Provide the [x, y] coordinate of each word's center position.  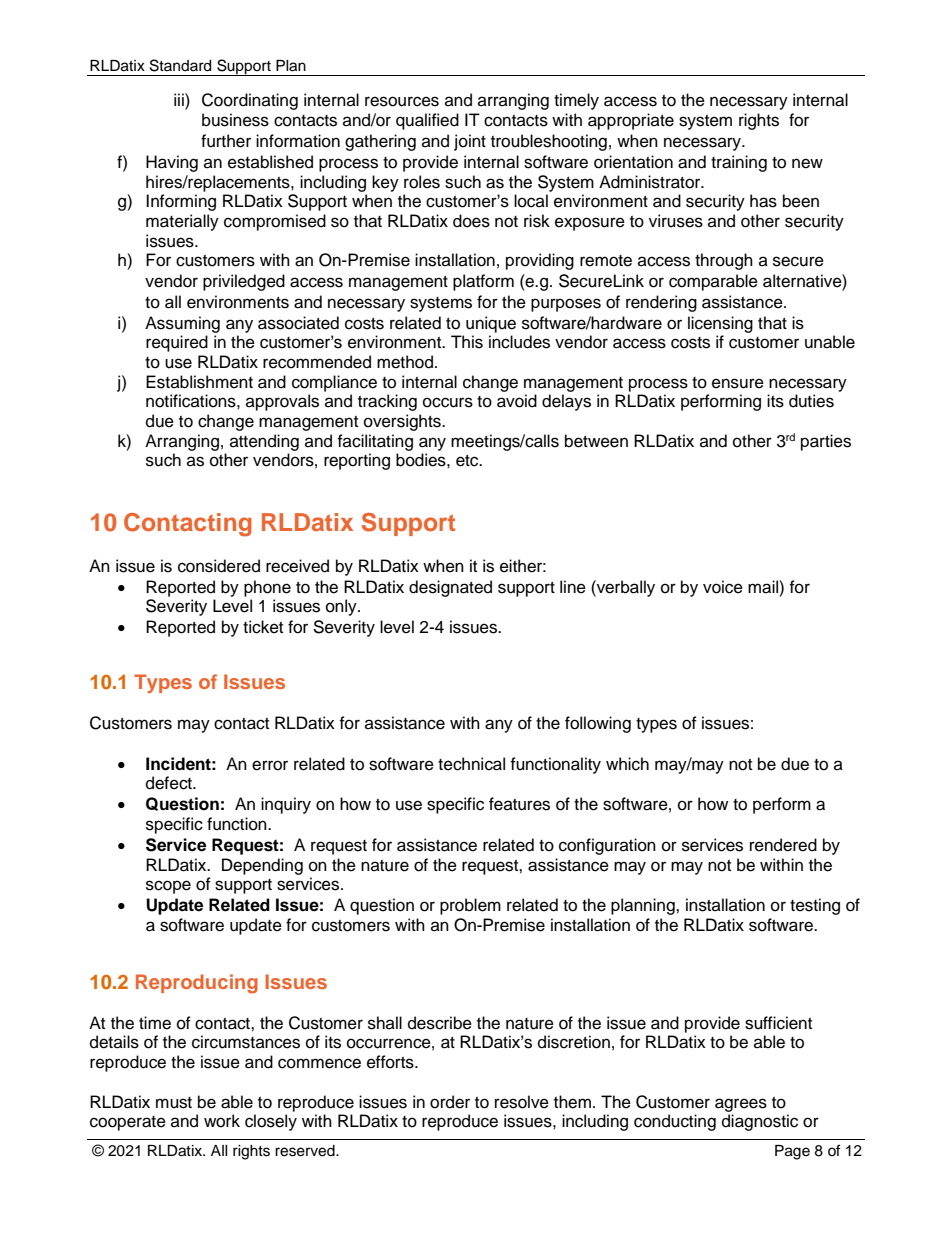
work [222, 1121]
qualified [427, 121]
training [739, 163]
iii [180, 99]
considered [219, 566]
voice [723, 587]
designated [450, 588]
